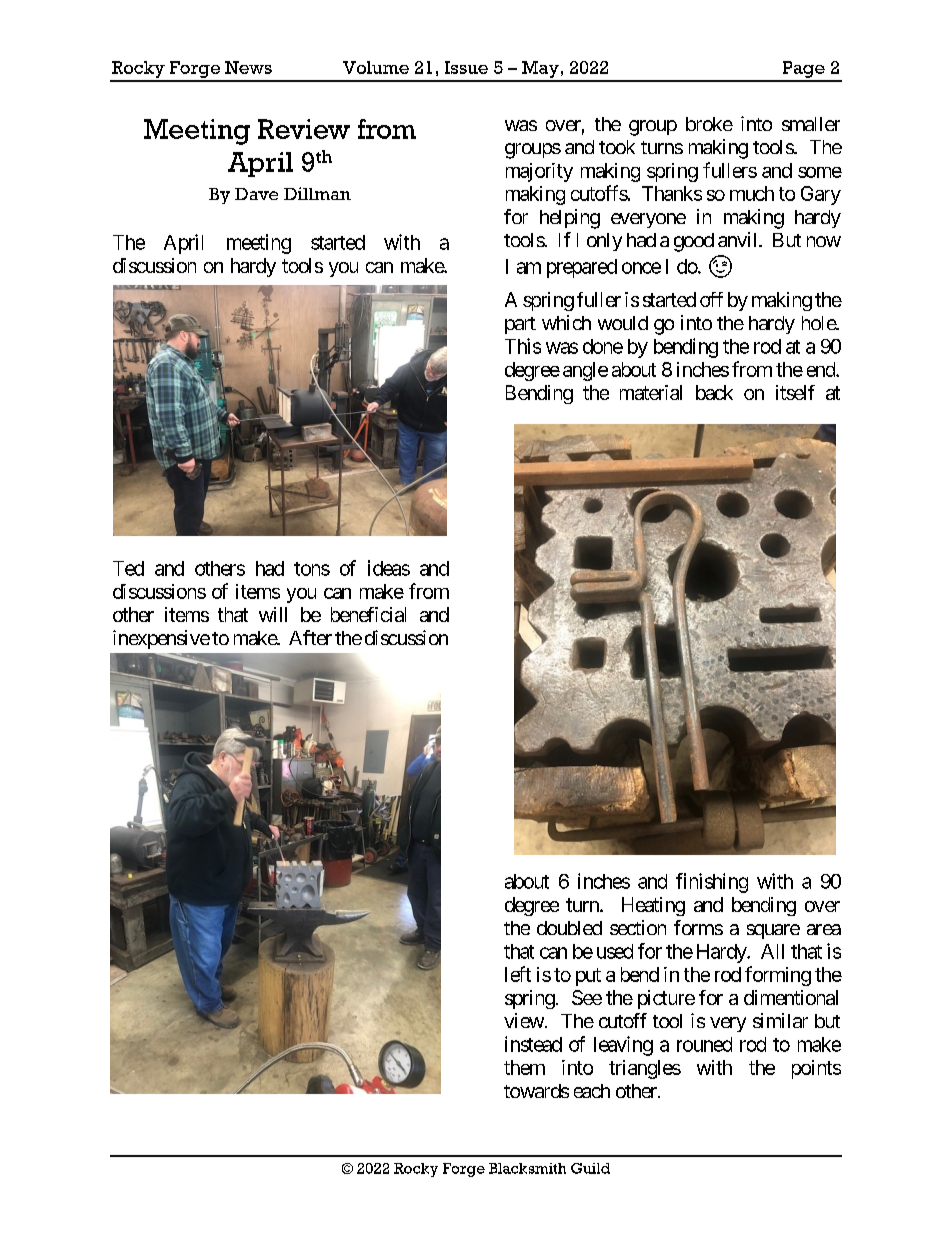 This document has height=1233, width=952. Describe the element at coordinates (524, 1067) in the document. I see `them` at that location.
